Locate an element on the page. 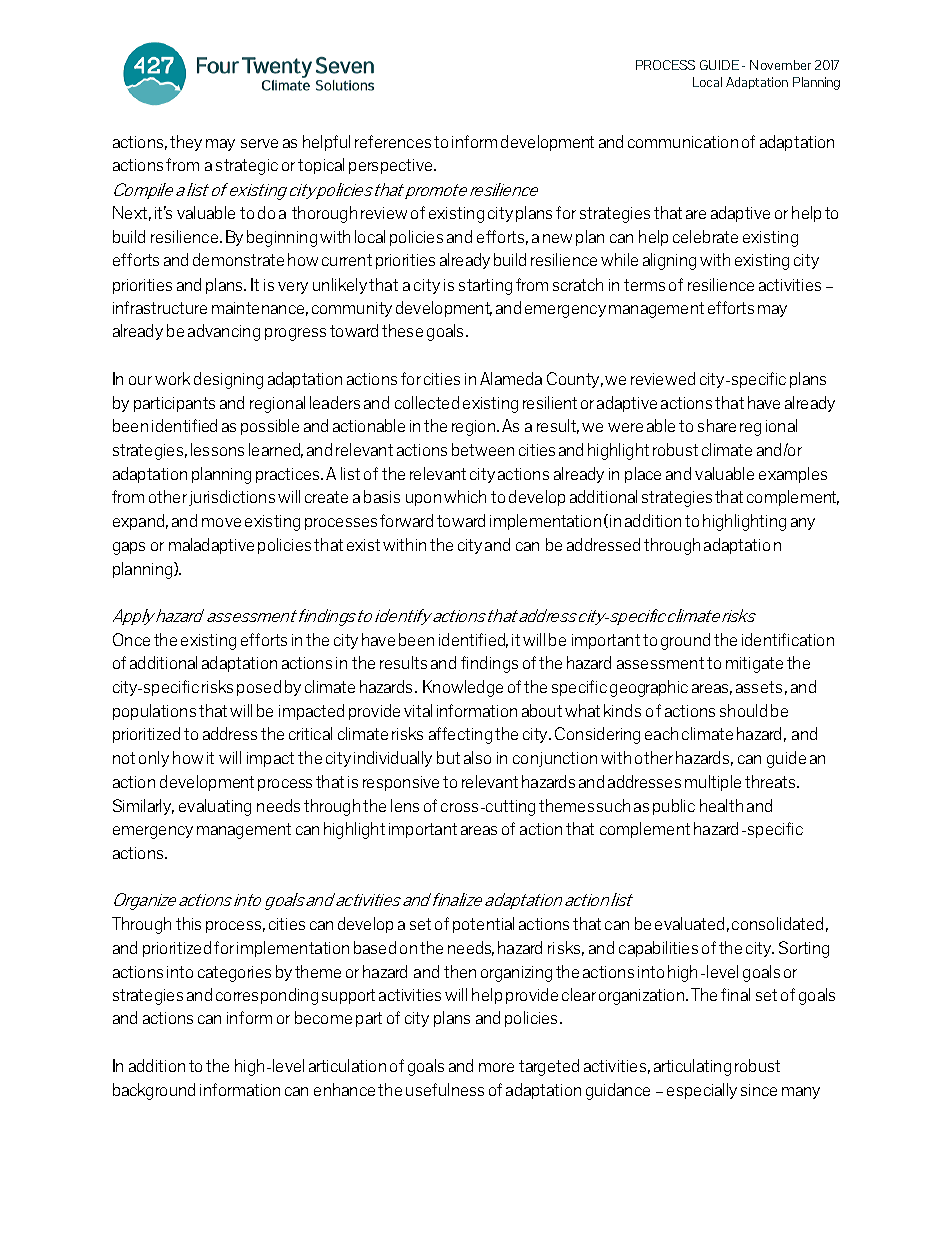 The height and width of the document is (1233, 952). November is located at coordinates (780, 65).
